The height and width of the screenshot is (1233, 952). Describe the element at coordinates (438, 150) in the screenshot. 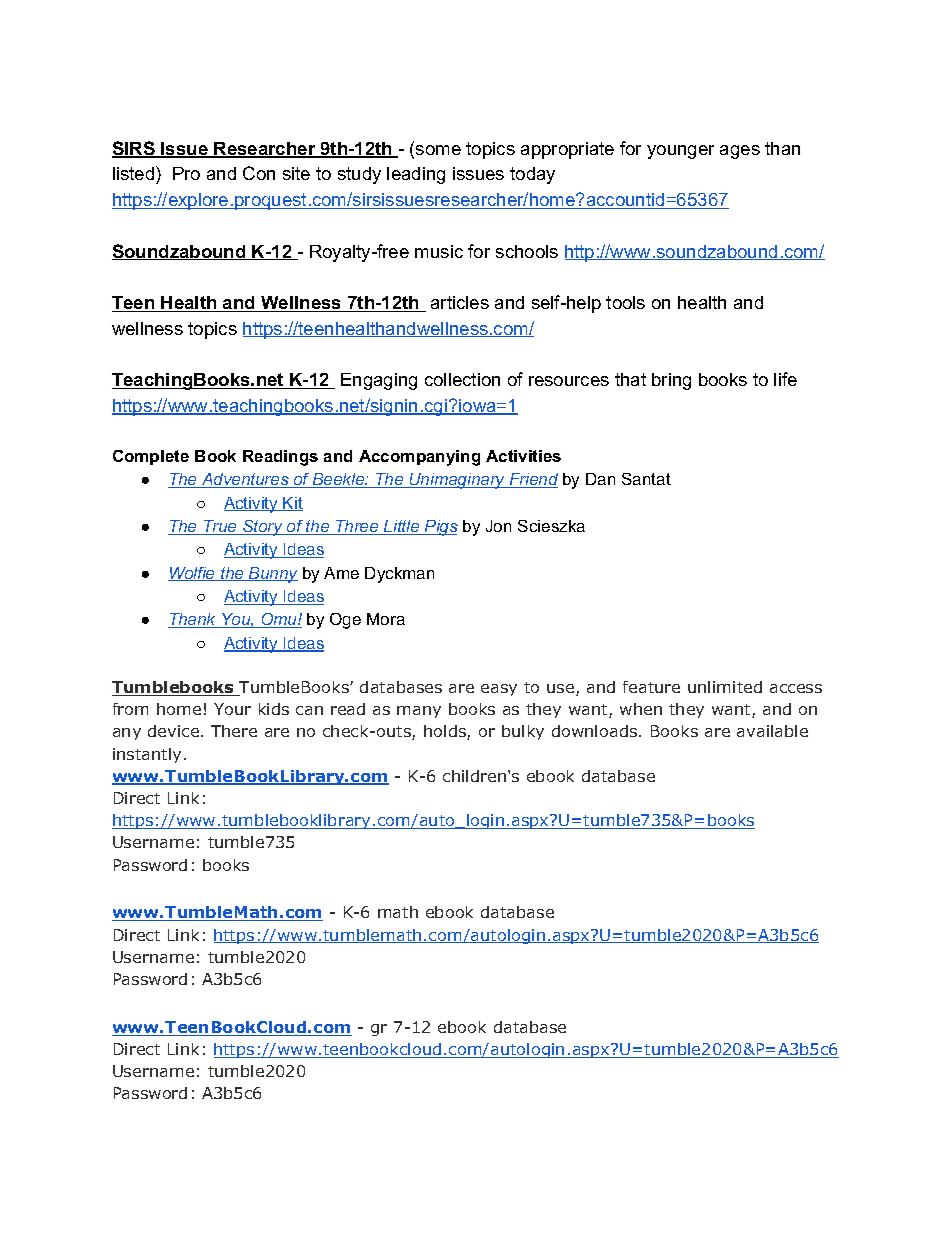

I see `some` at that location.
